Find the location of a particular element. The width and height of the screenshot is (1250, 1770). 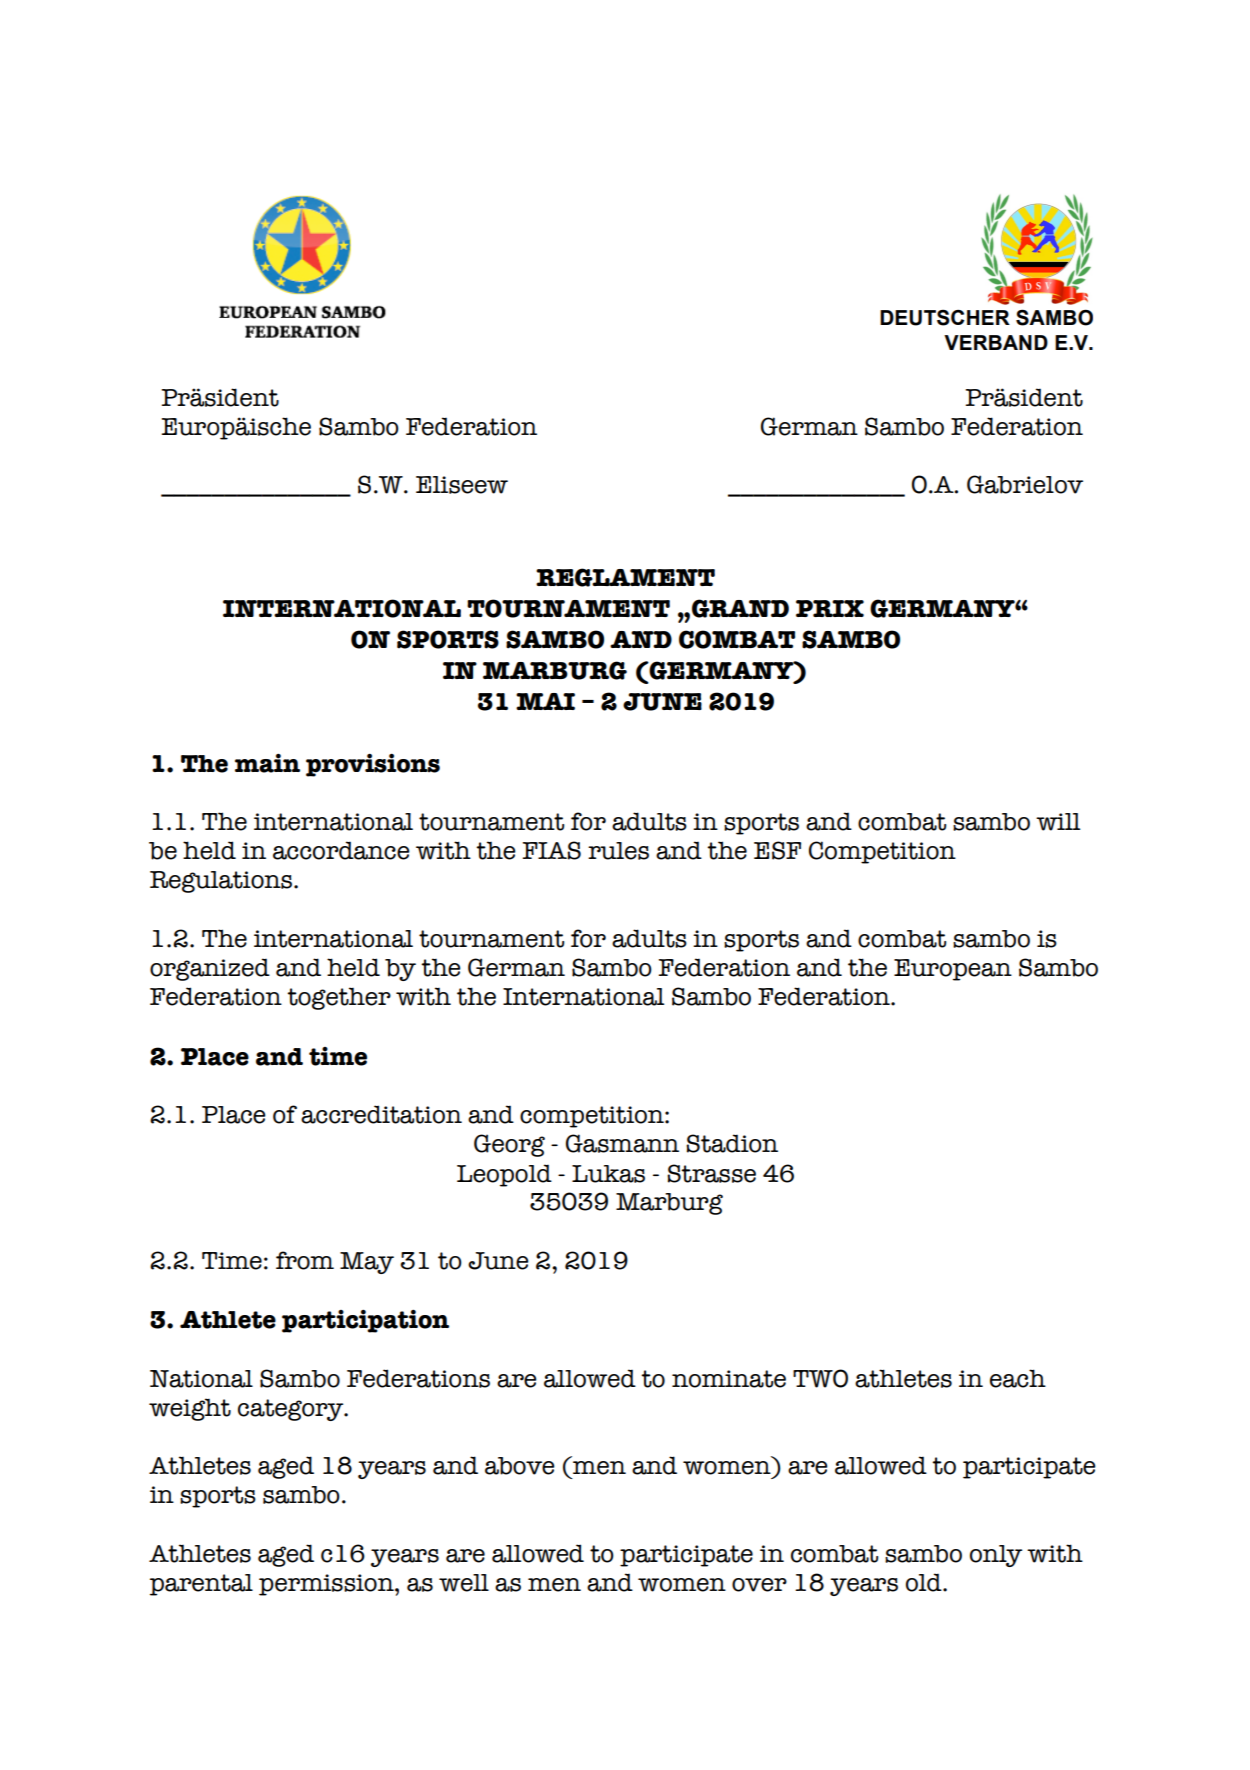

over is located at coordinates (759, 1585).
